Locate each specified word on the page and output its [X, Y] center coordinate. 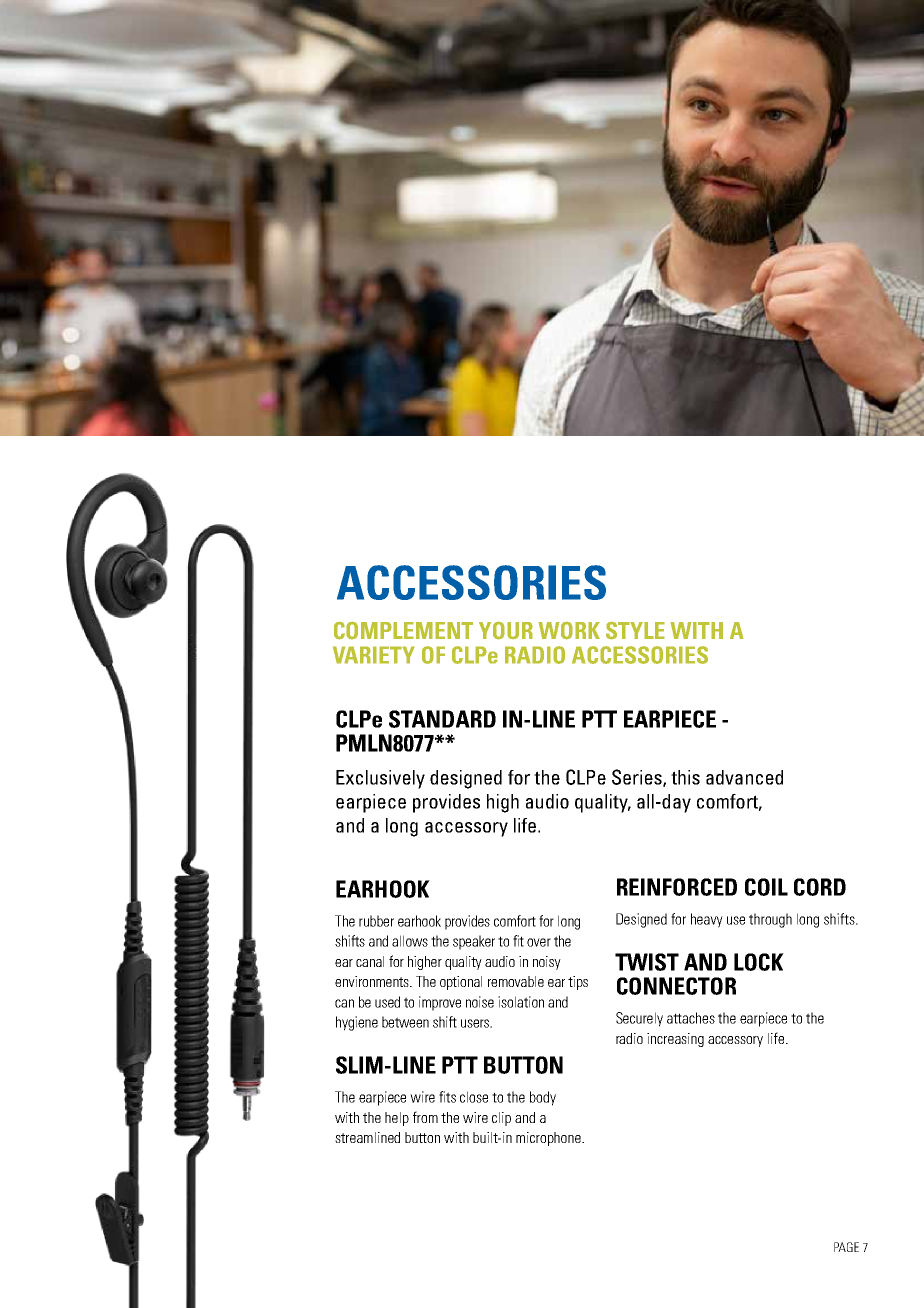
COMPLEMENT [403, 630]
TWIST [647, 962]
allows [410, 941]
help [397, 1119]
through [770, 920]
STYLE [635, 630]
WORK [569, 630]
